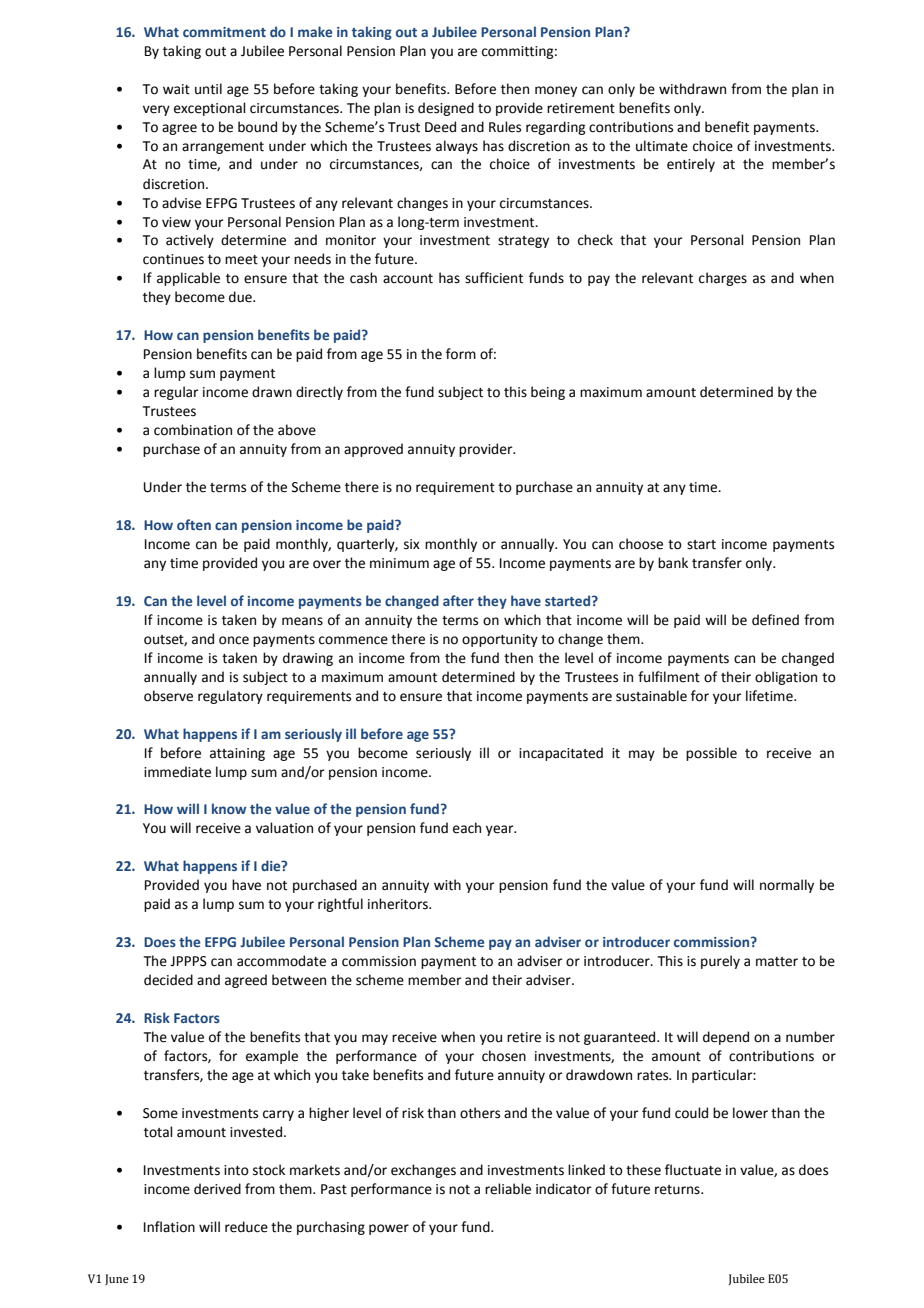  Describe the element at coordinates (169, 1227) in the document. I see `Inflation` at that location.
